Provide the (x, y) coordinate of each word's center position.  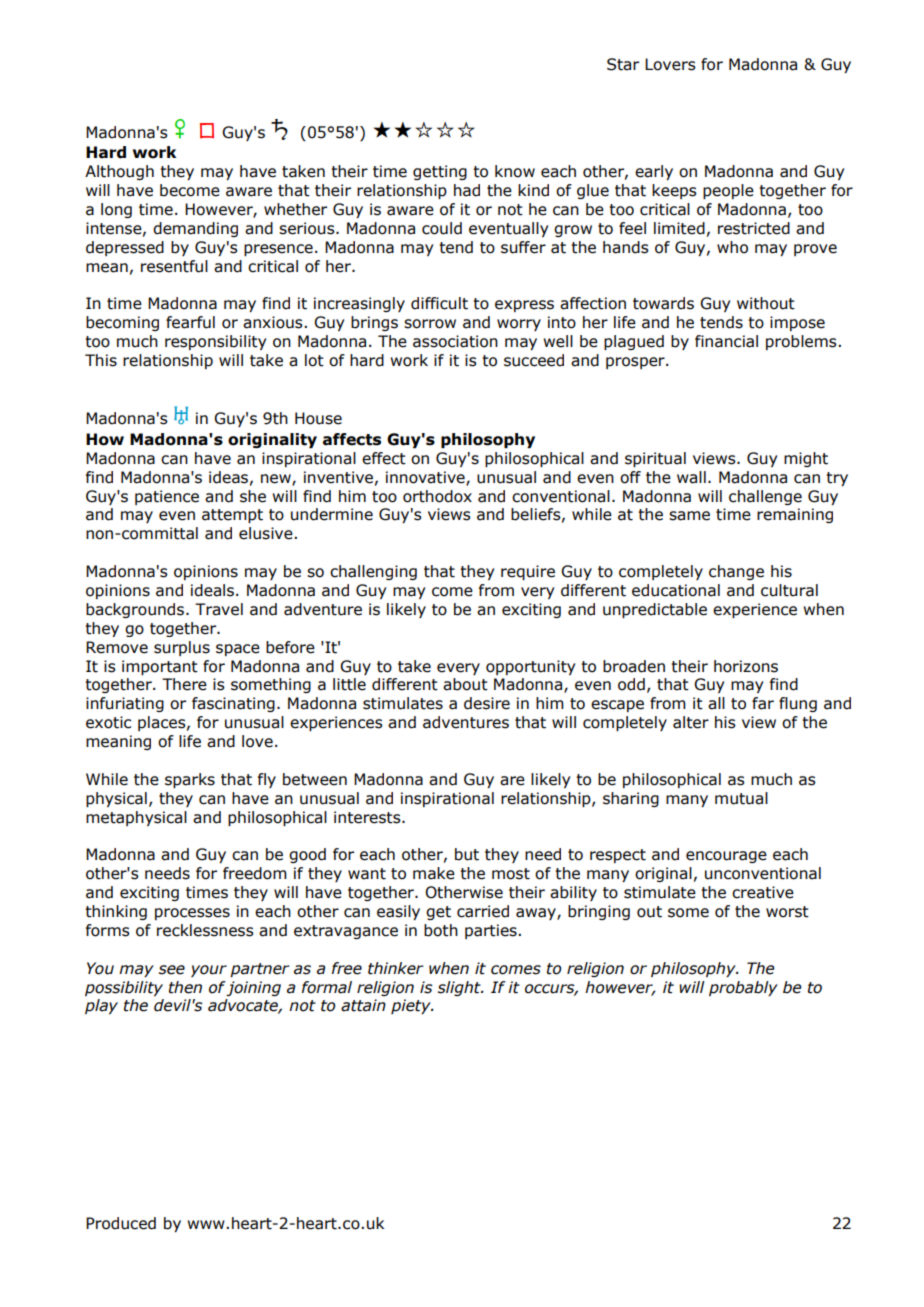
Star (623, 64)
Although (119, 172)
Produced (121, 1223)
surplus (182, 648)
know (515, 171)
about (465, 684)
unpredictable (655, 610)
